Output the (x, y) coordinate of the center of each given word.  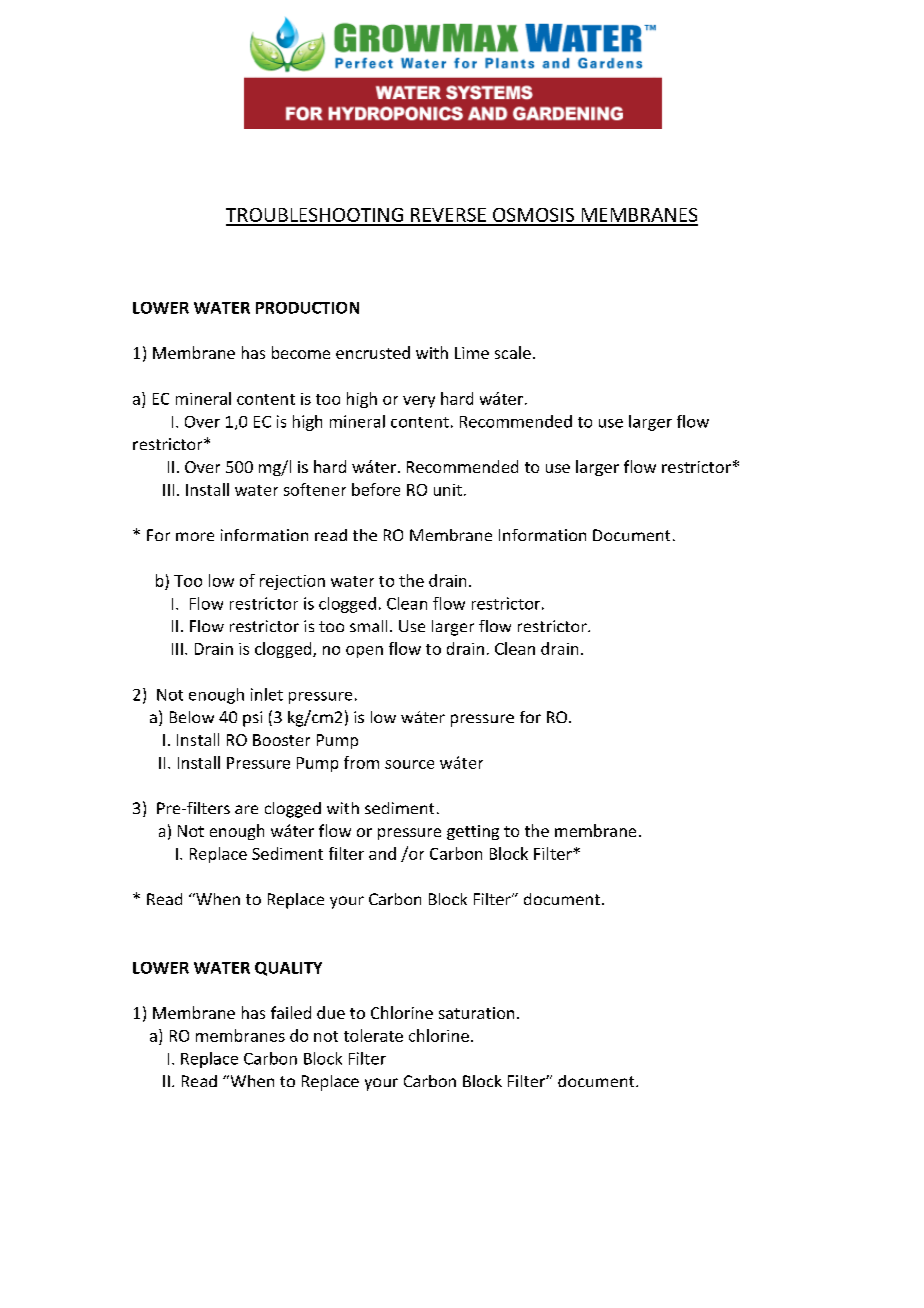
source (409, 764)
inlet (267, 694)
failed (291, 1012)
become (301, 352)
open (364, 652)
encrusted (373, 352)
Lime (472, 353)
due (331, 1012)
